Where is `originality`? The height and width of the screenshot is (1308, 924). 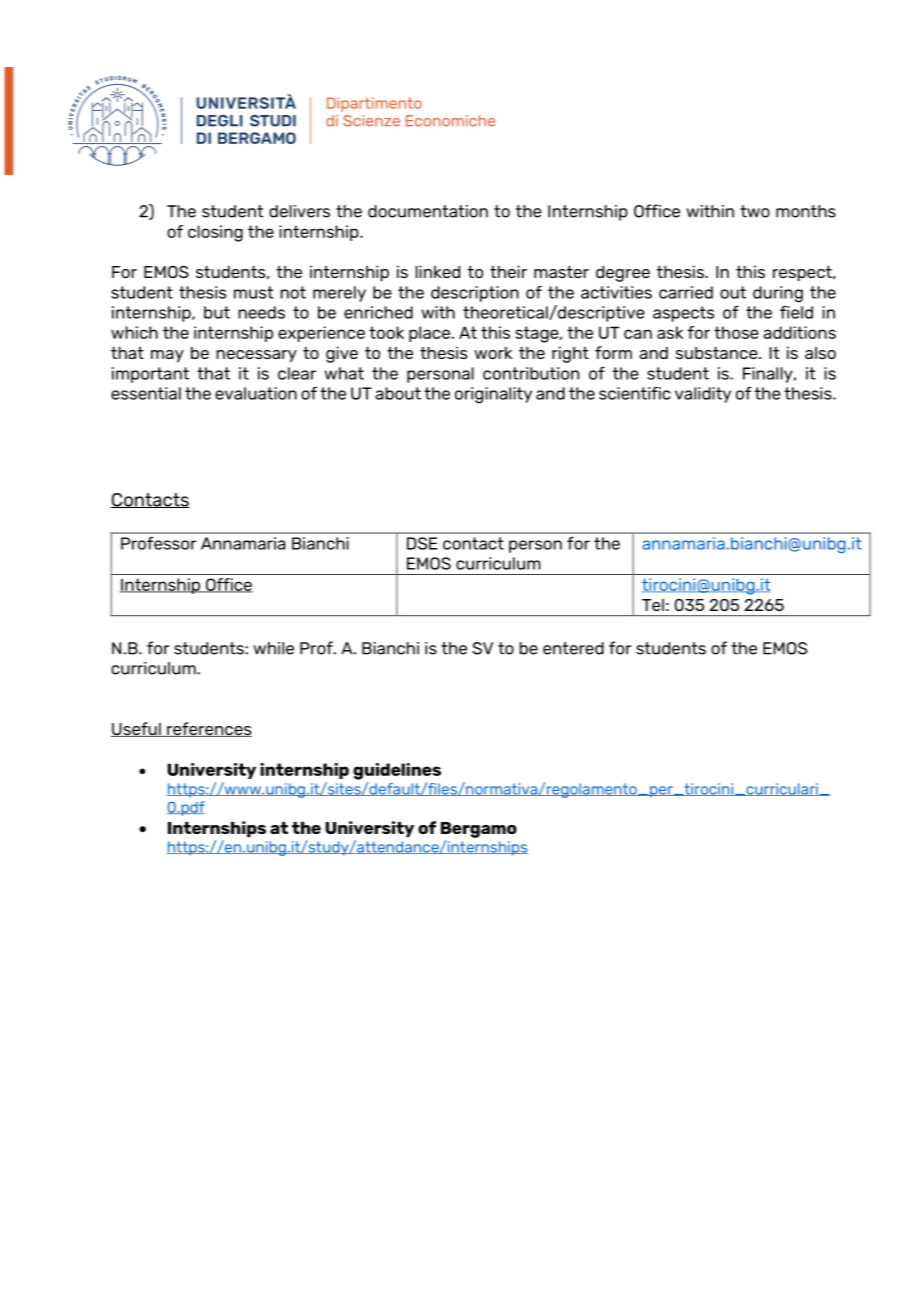 originality is located at coordinates (493, 395).
